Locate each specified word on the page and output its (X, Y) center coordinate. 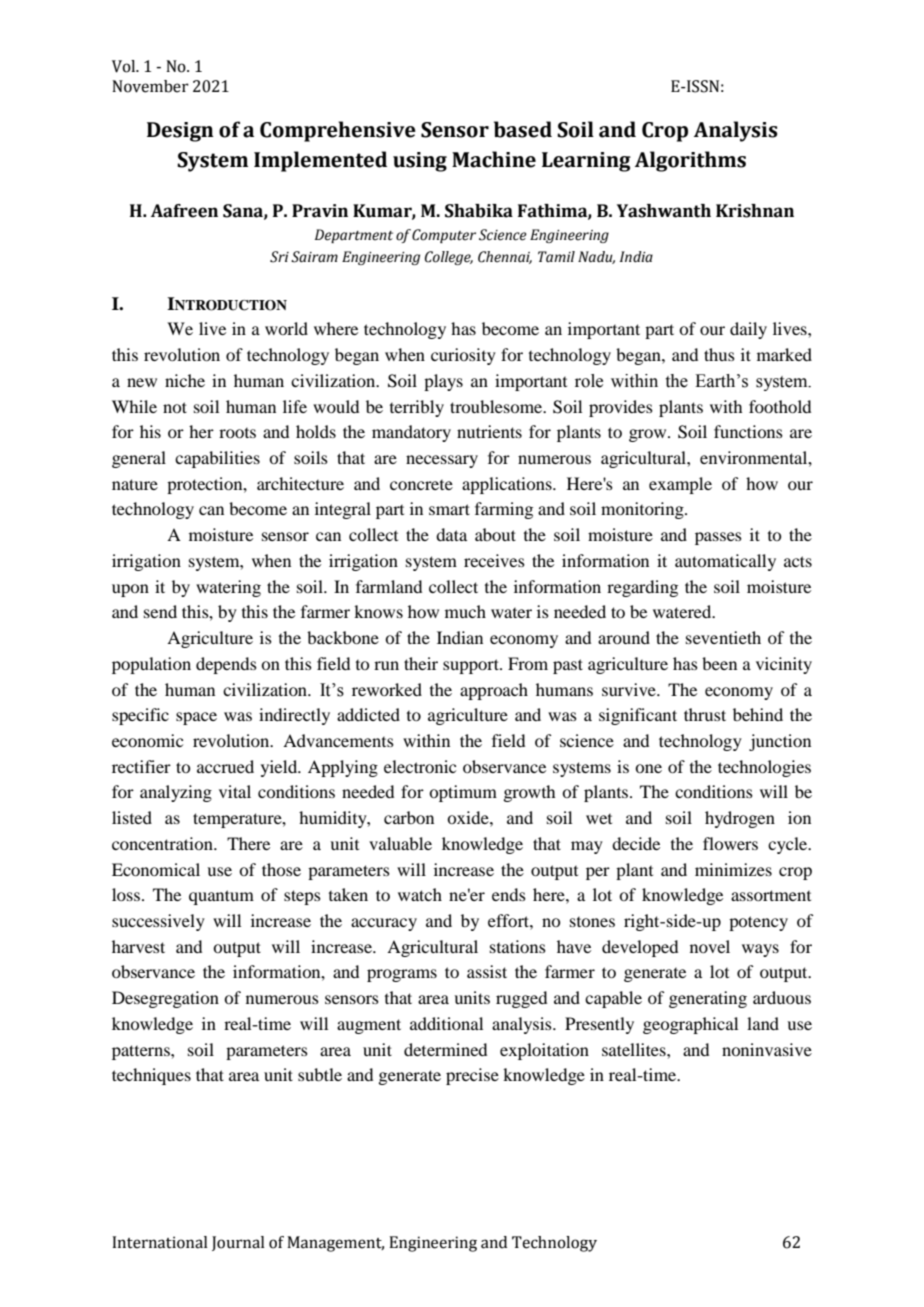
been (719, 663)
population (151, 665)
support (472, 666)
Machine (494, 159)
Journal (238, 1243)
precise (472, 1076)
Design (180, 132)
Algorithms (690, 161)
